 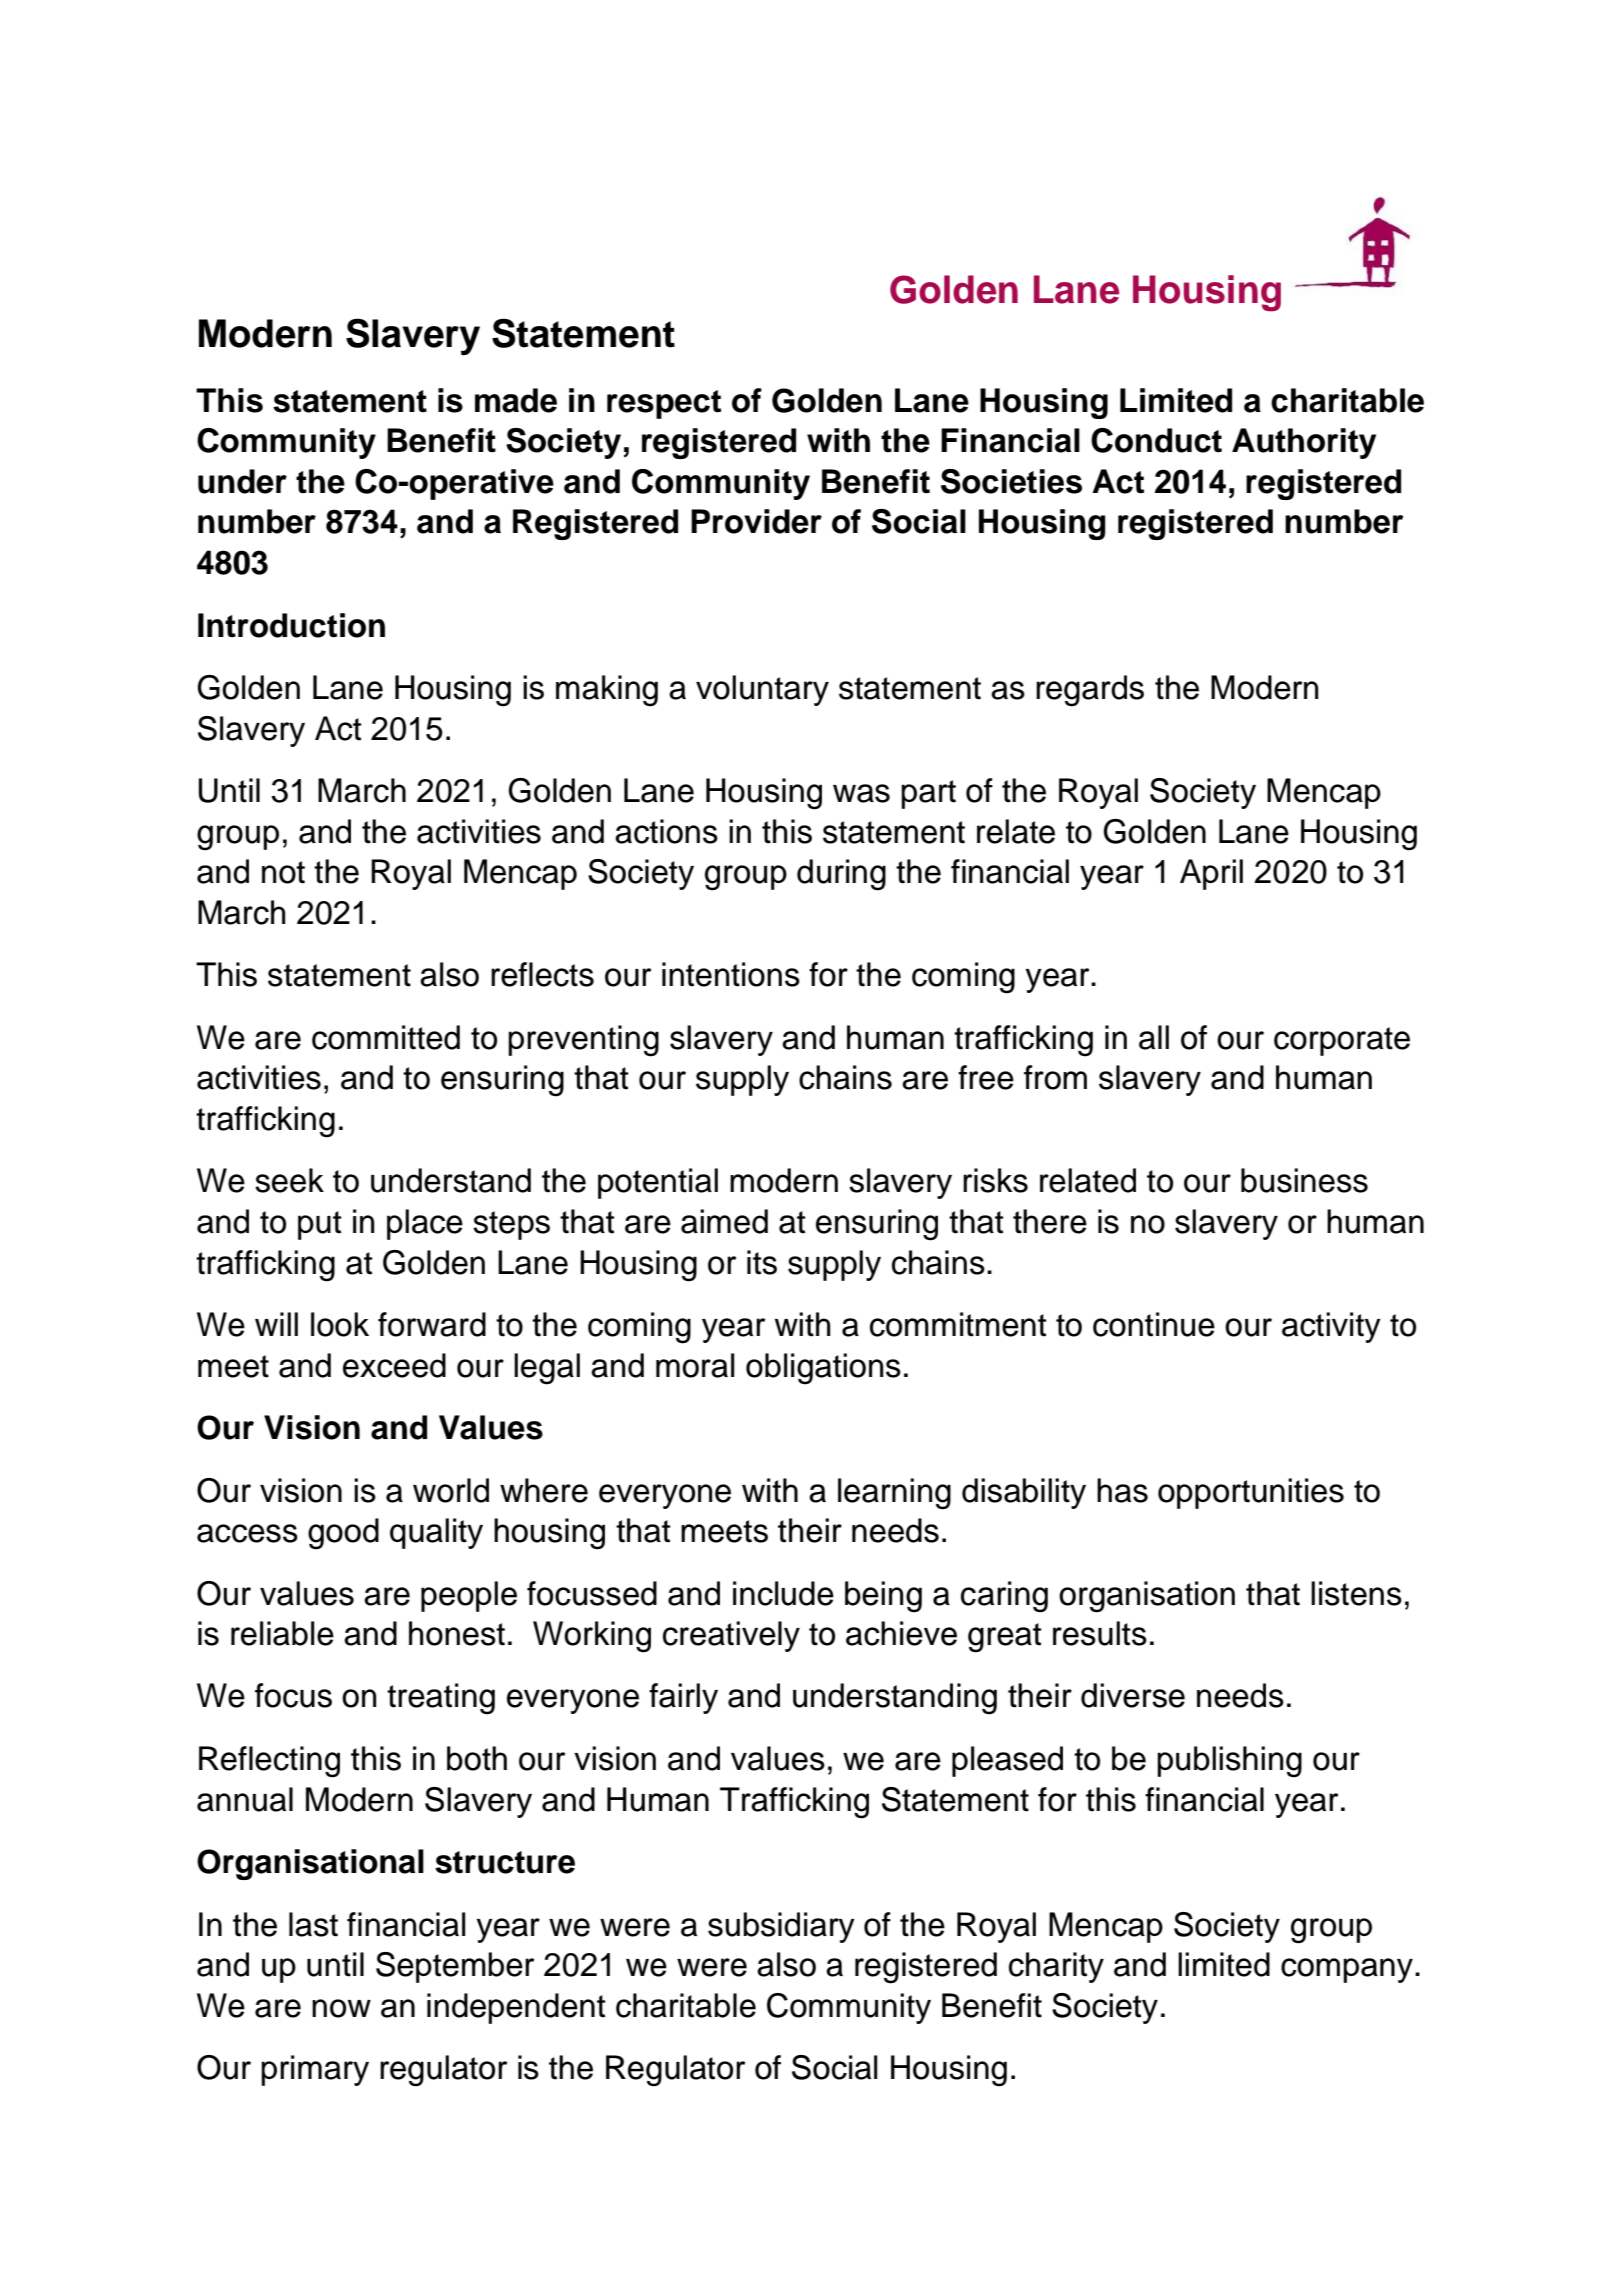 I want to click on now, so click(x=341, y=2008).
